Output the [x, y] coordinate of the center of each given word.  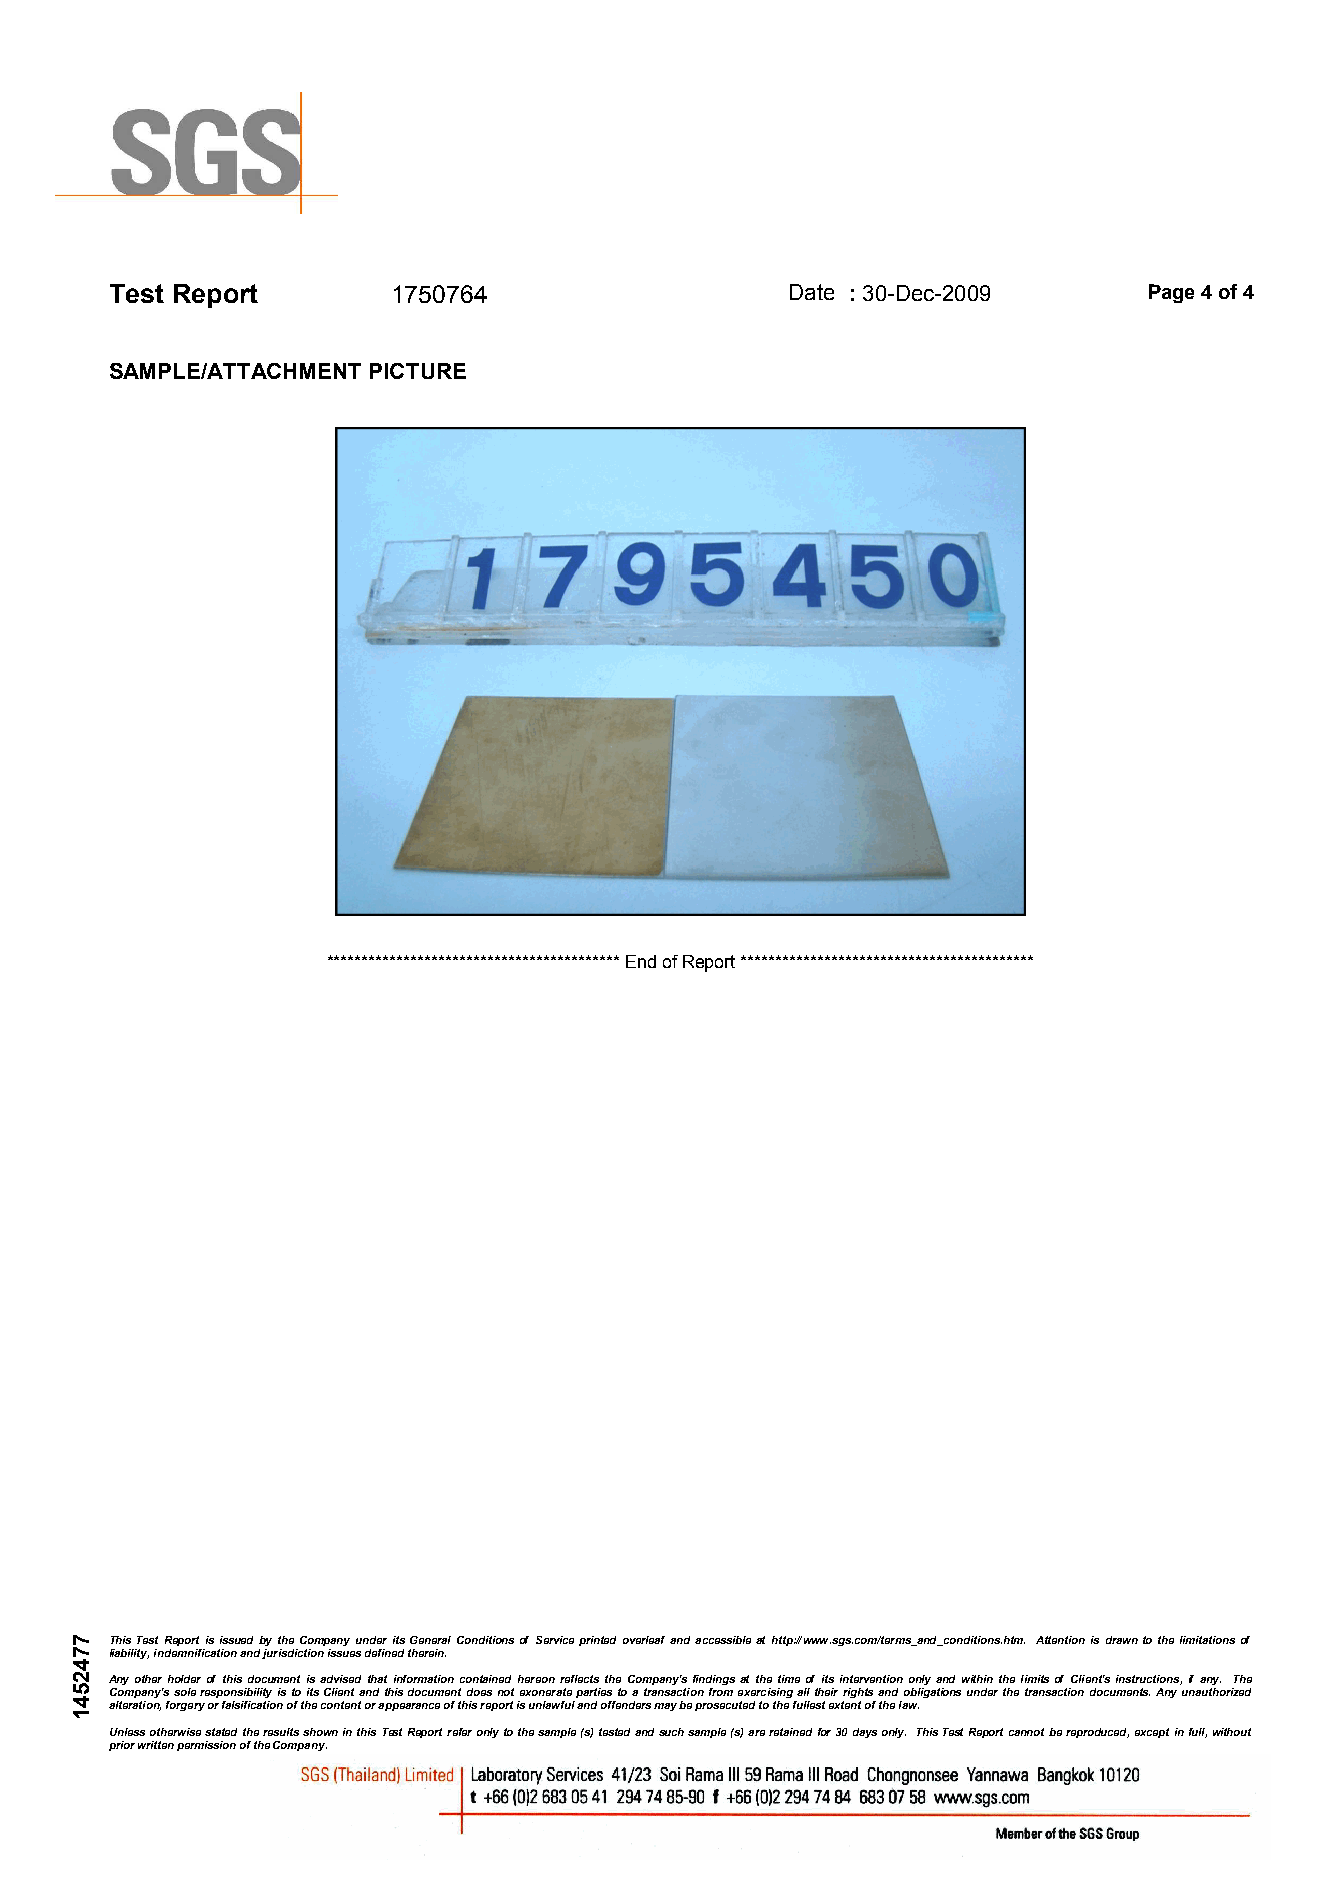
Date [812, 292]
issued [236, 1640]
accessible [723, 1640]
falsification [252, 1705]
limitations [1207, 1640]
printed [597, 1641]
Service [555, 1640]
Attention [1060, 1640]
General [430, 1640]
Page [1171, 293]
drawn [1122, 1640]
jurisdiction [293, 1654]
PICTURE [418, 371]
